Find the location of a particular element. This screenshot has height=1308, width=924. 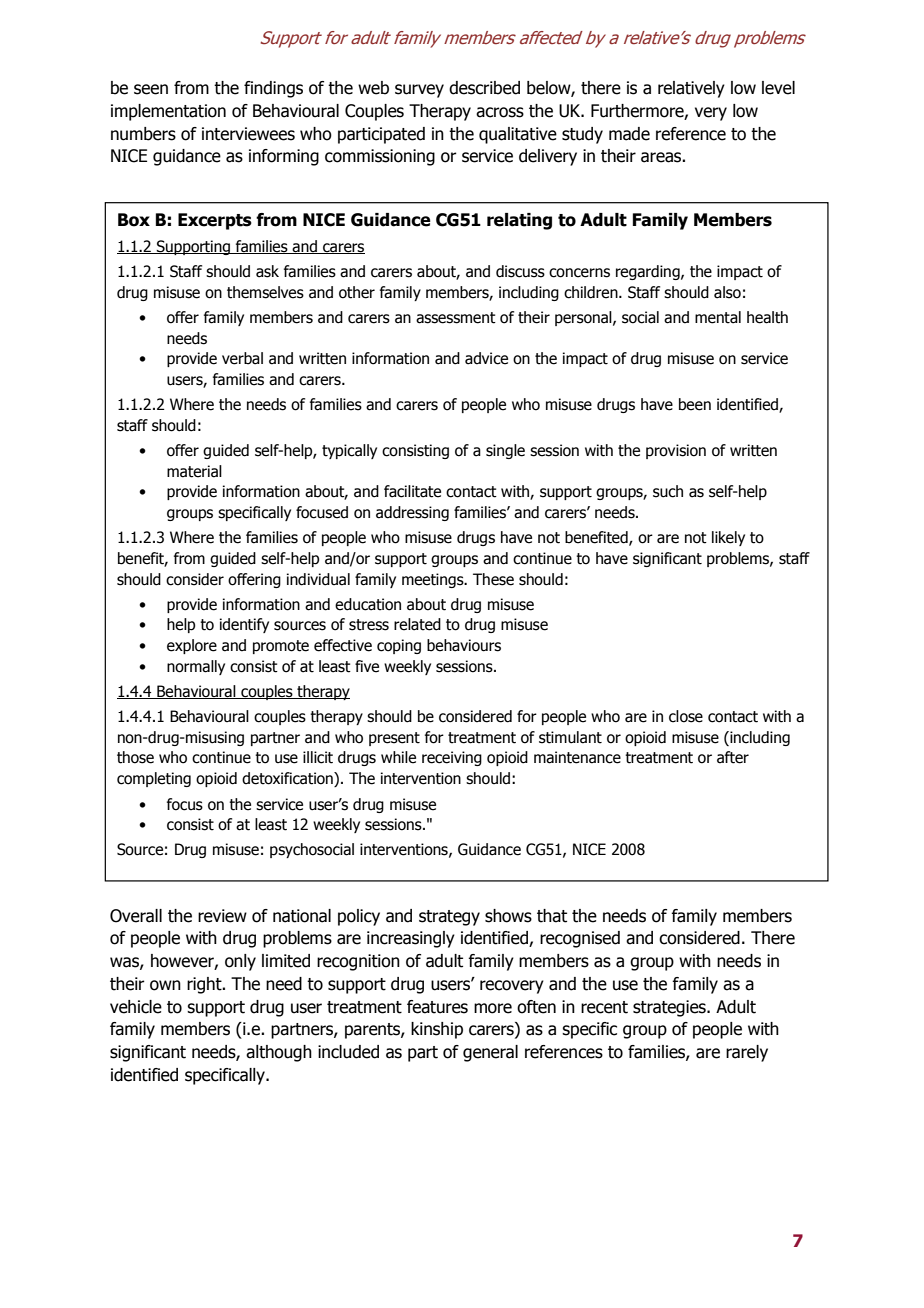

completing is located at coordinates (154, 779).
